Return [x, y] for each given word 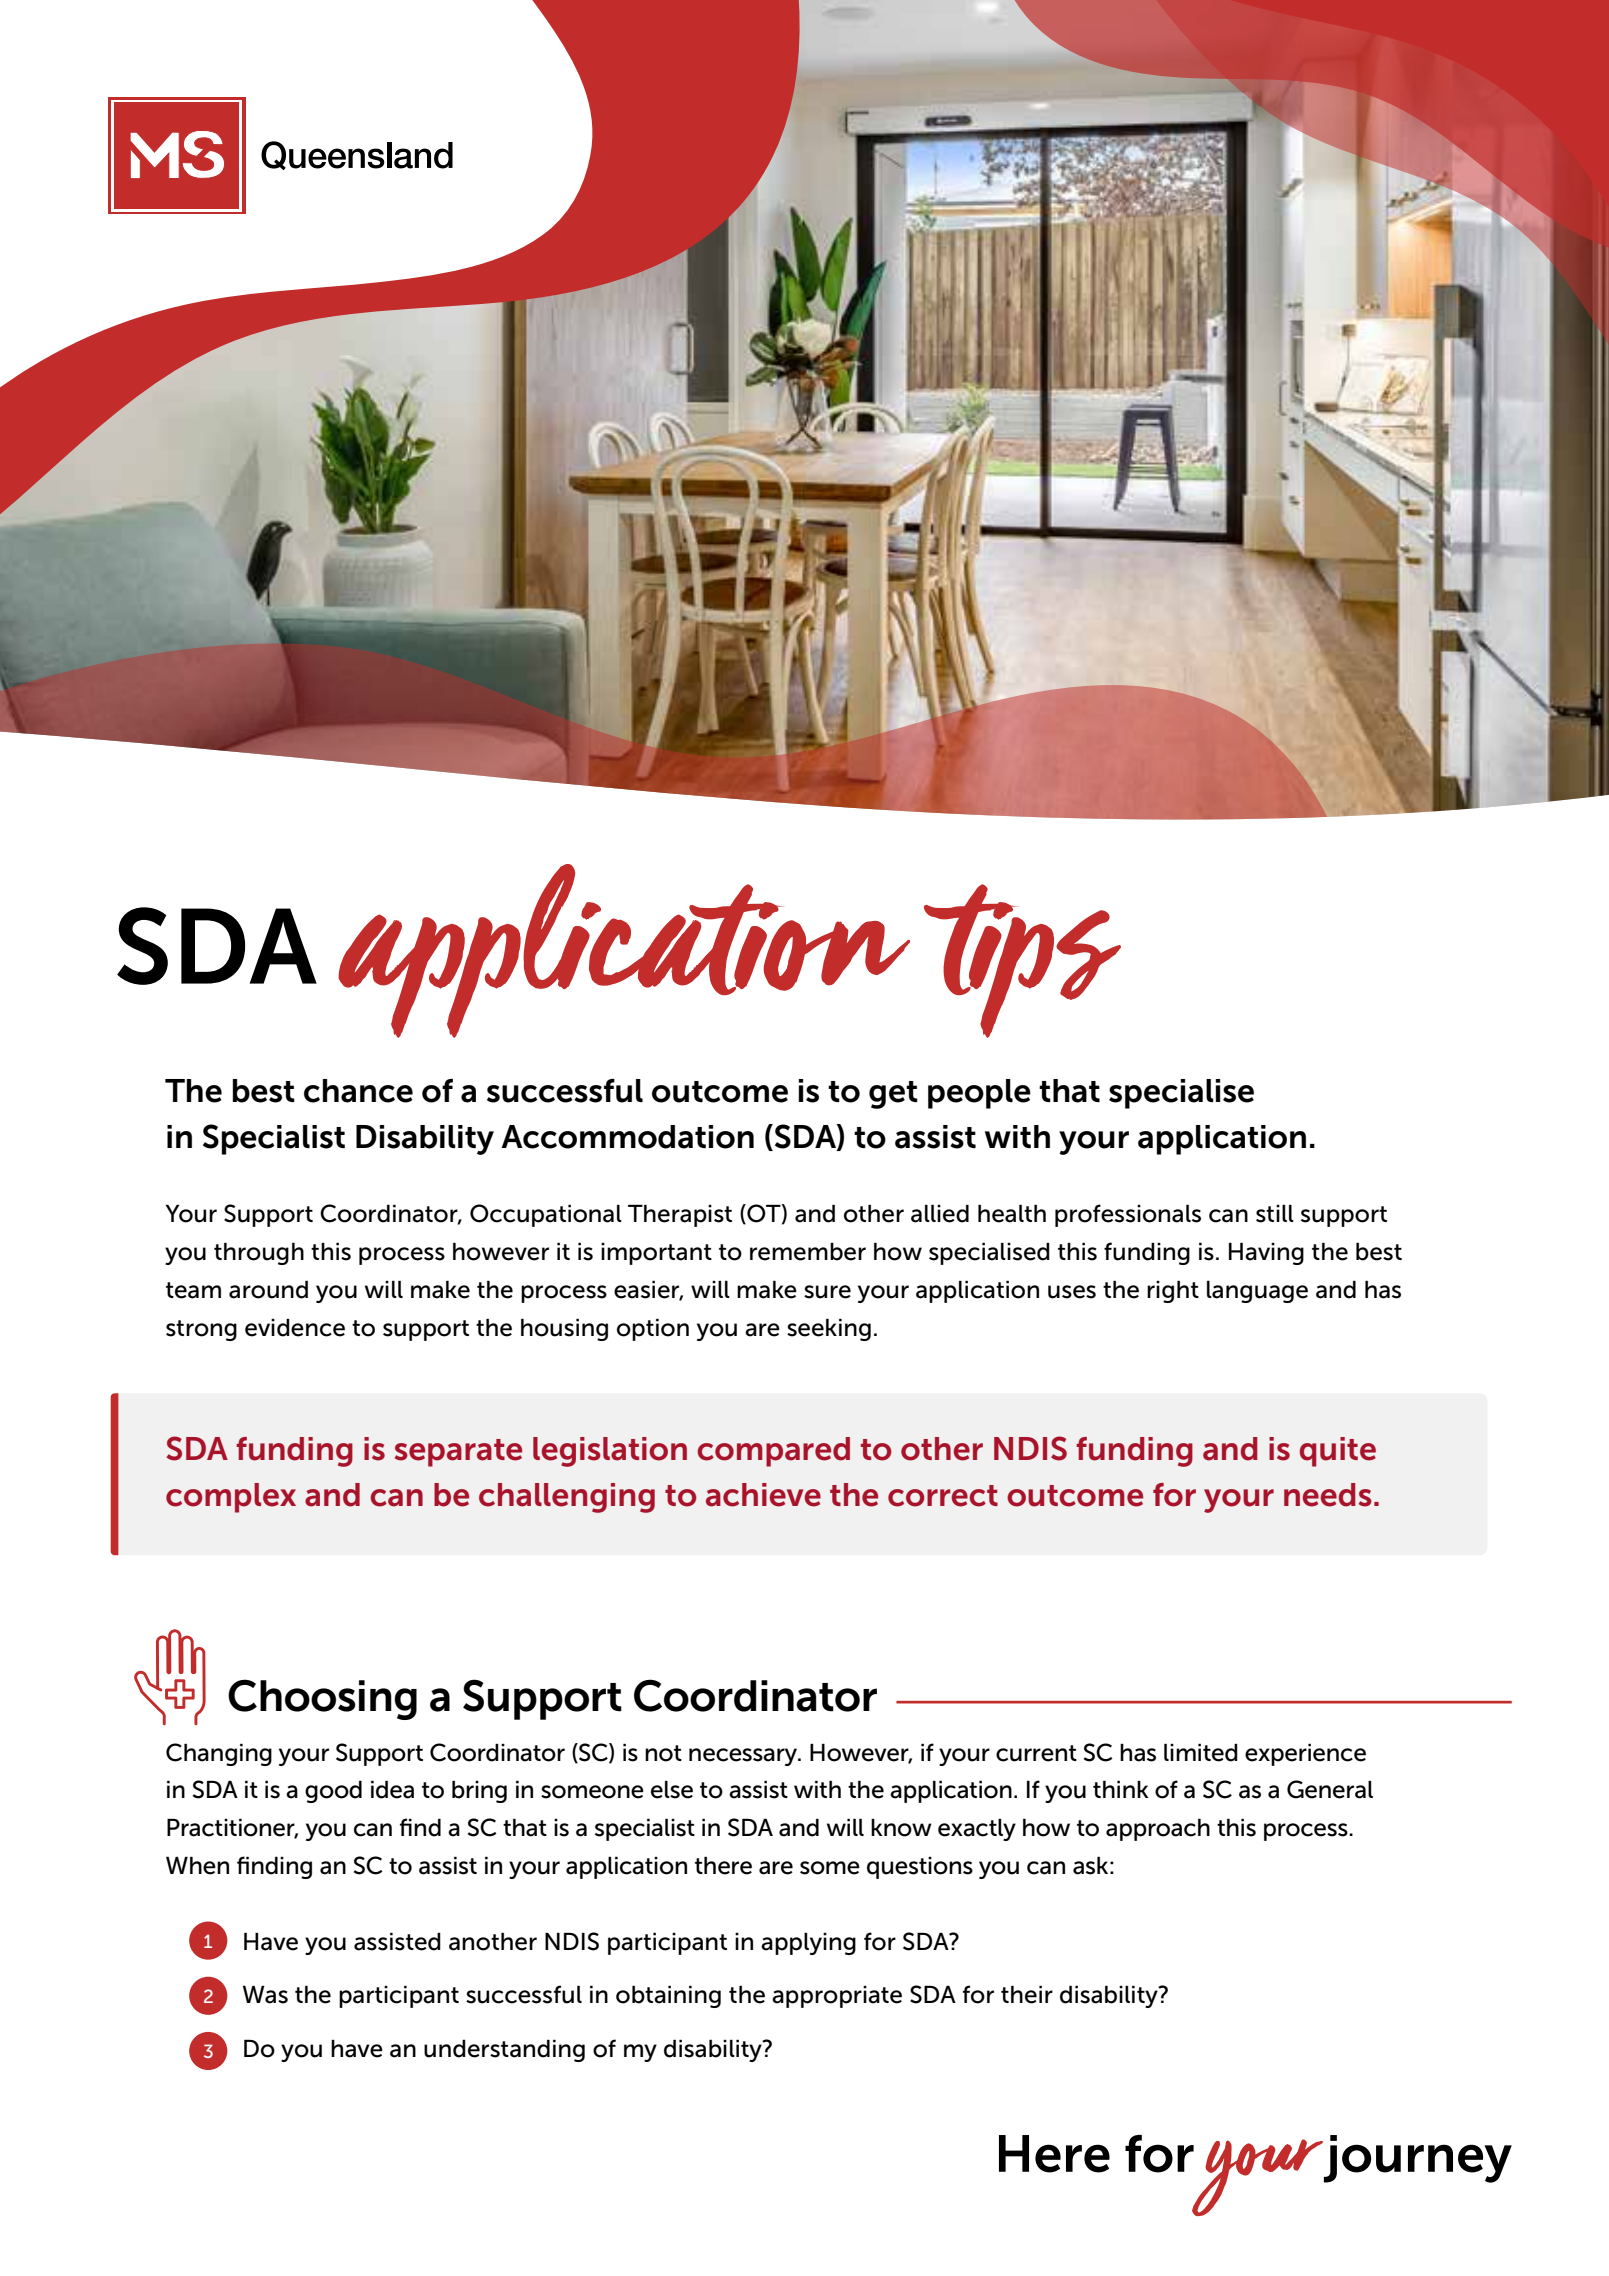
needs [1328, 1495]
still [1275, 1213]
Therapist [680, 1215]
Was [265, 1994]
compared [773, 1452]
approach [1158, 1829]
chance [358, 1091]
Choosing [322, 1699]
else [672, 1789]
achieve [763, 1495]
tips [1022, 961]
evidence [295, 1328]
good [333, 1791]
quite [1338, 1452]
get [893, 1095]
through [259, 1253]
